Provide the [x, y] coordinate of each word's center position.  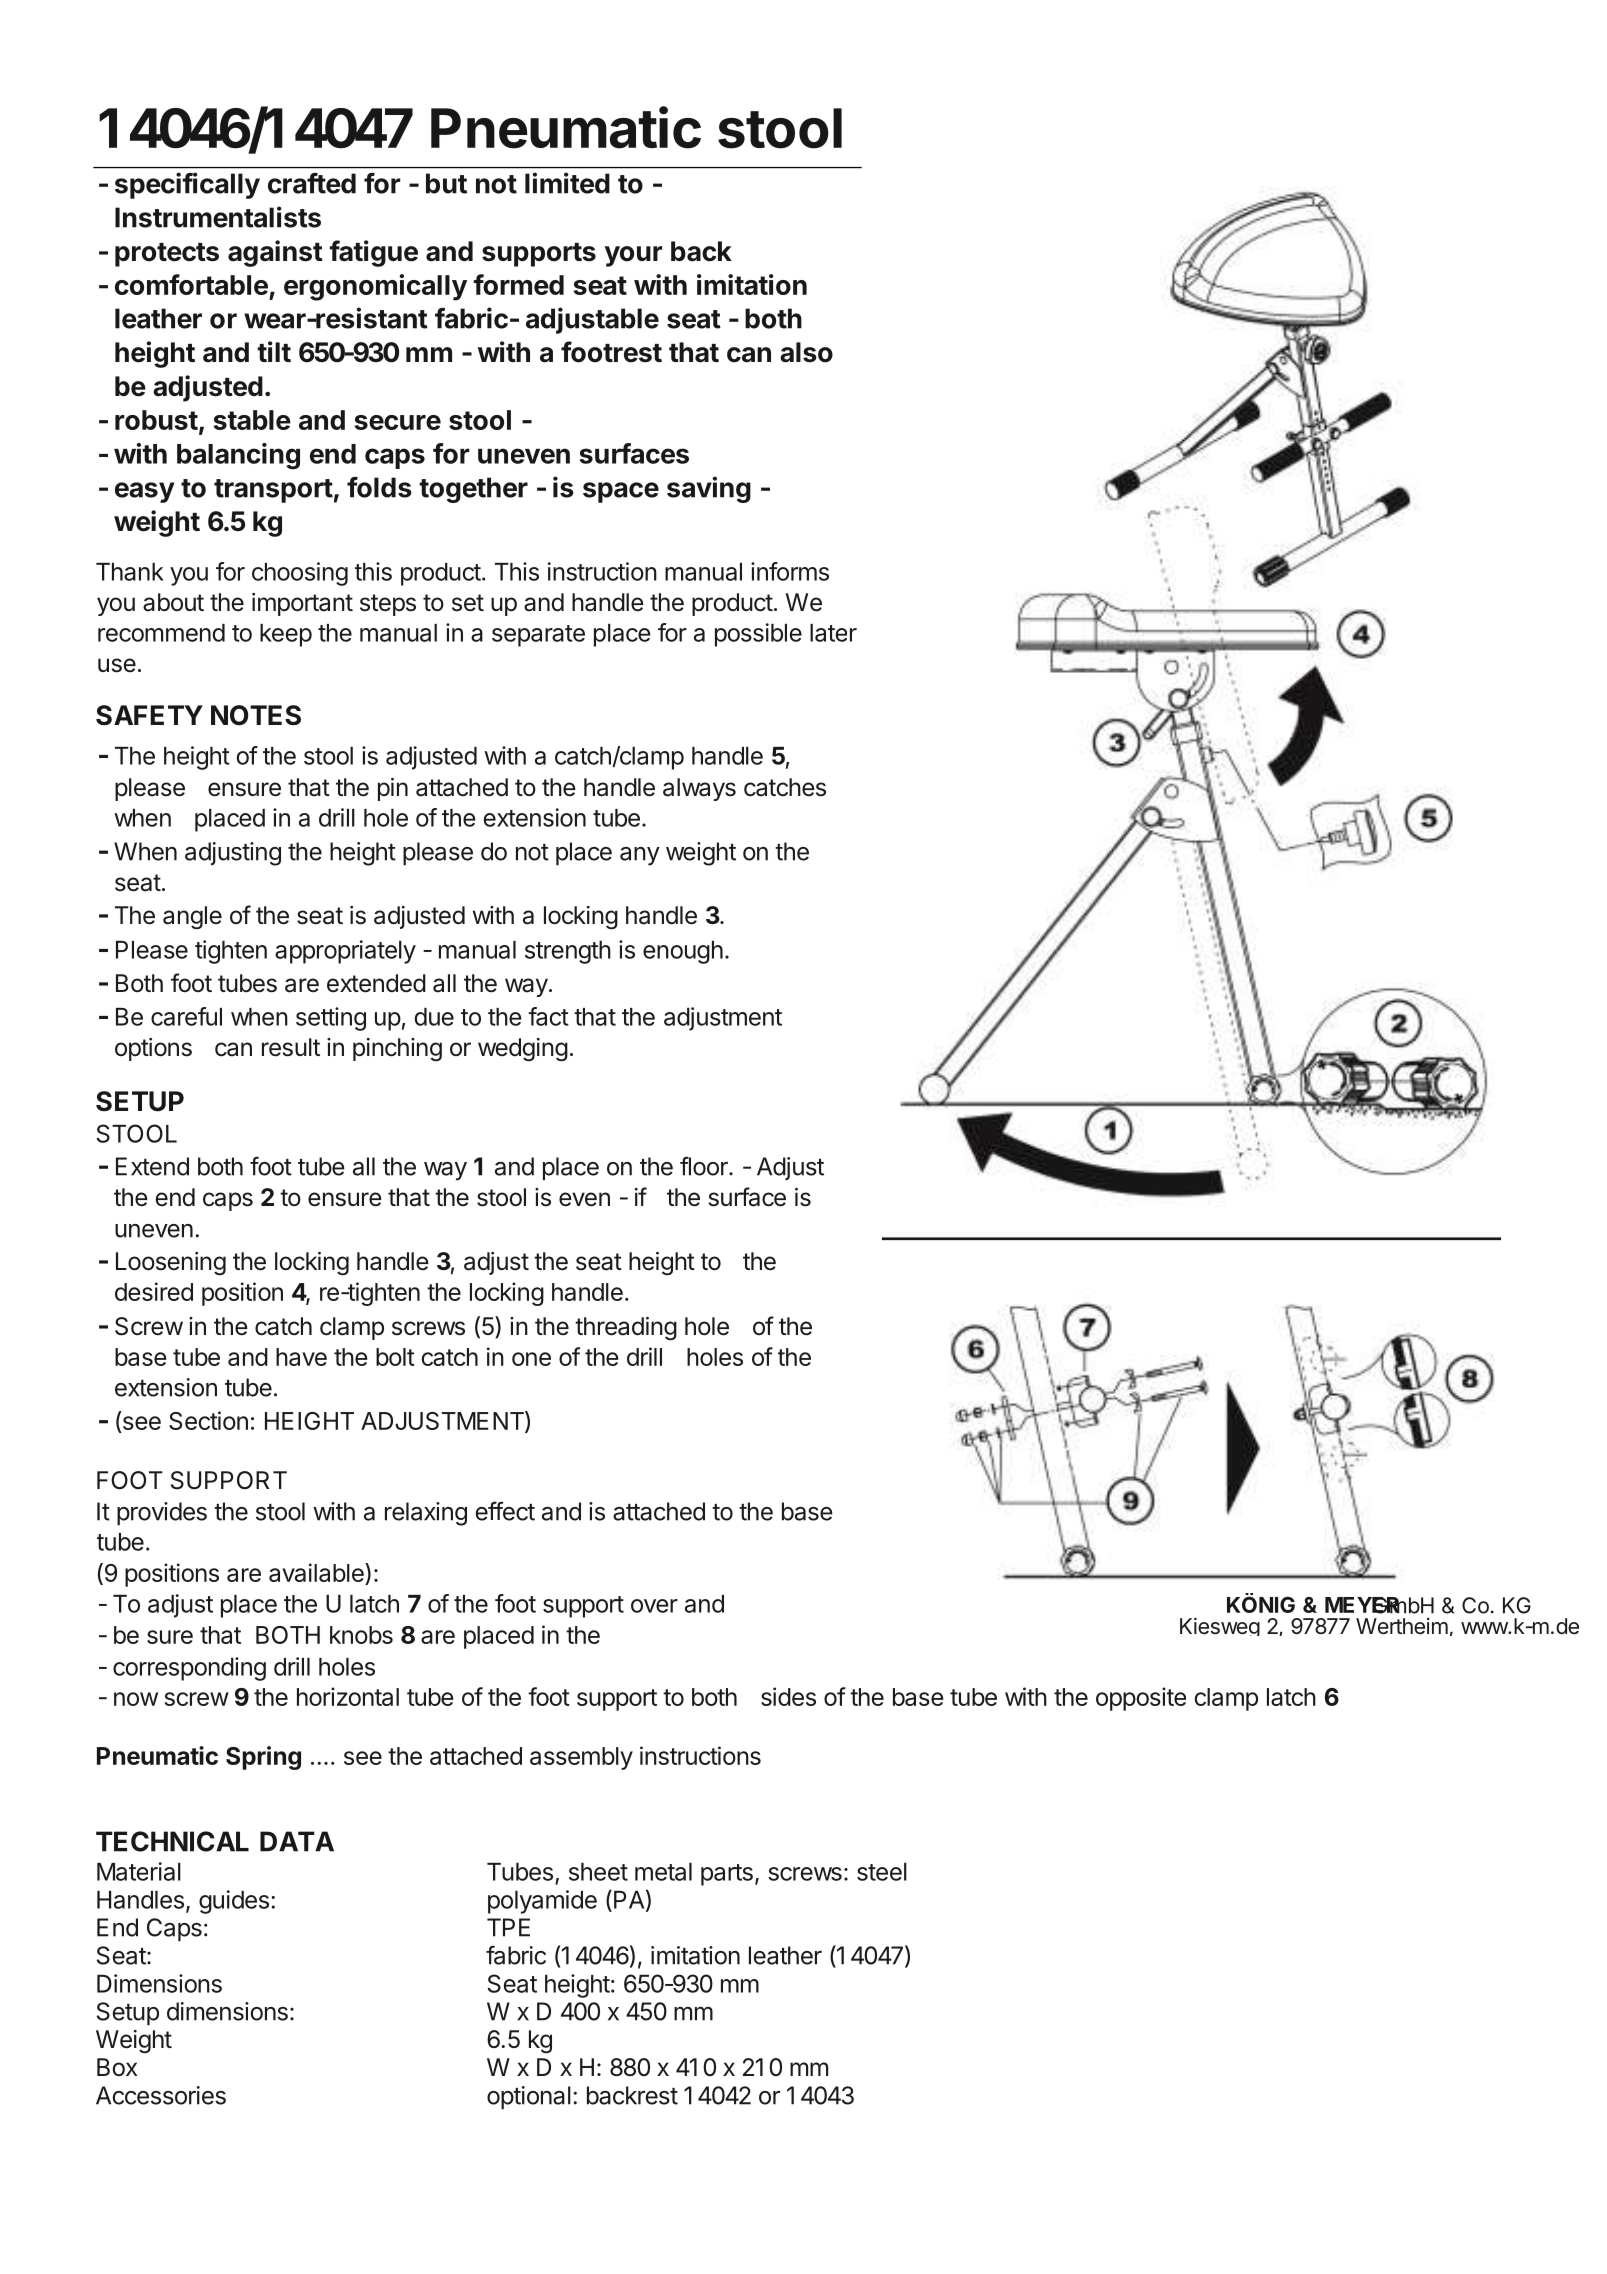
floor [705, 1166]
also [806, 352]
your [634, 256]
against [275, 253]
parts [727, 1875]
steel [882, 1872]
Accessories [161, 2095]
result [291, 1047]
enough [683, 952]
